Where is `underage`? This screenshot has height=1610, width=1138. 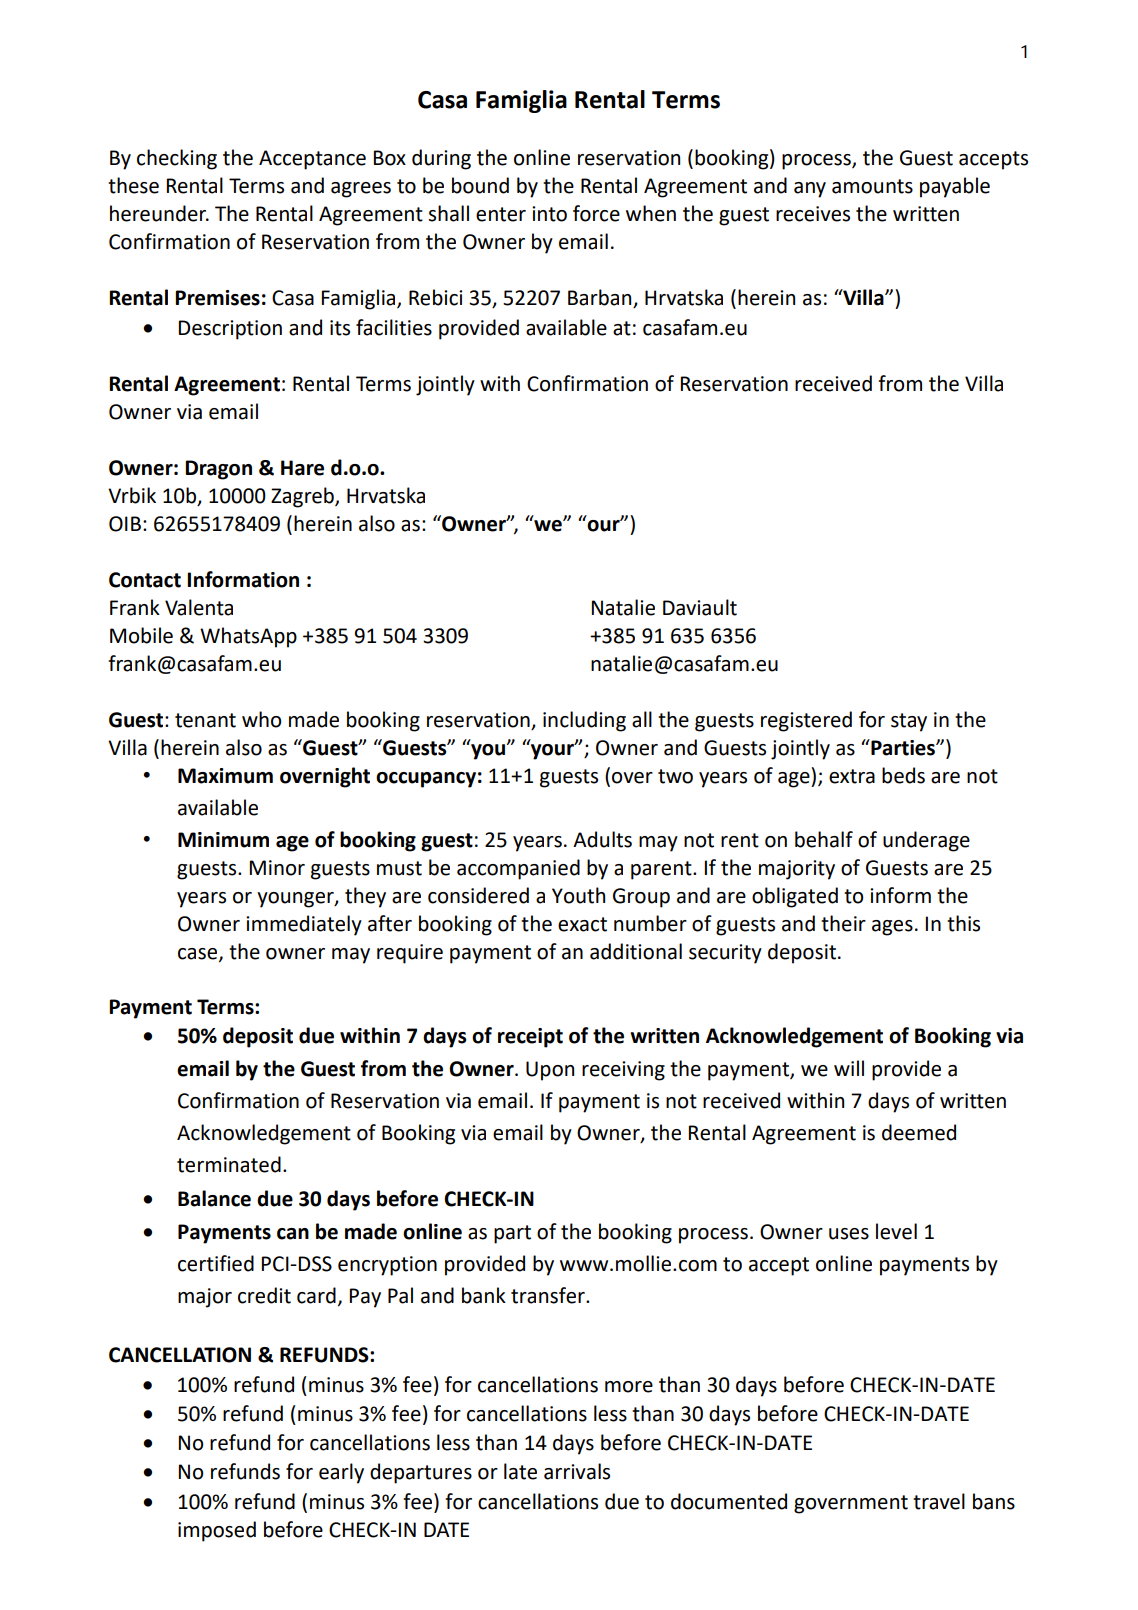
underage is located at coordinates (926, 841).
